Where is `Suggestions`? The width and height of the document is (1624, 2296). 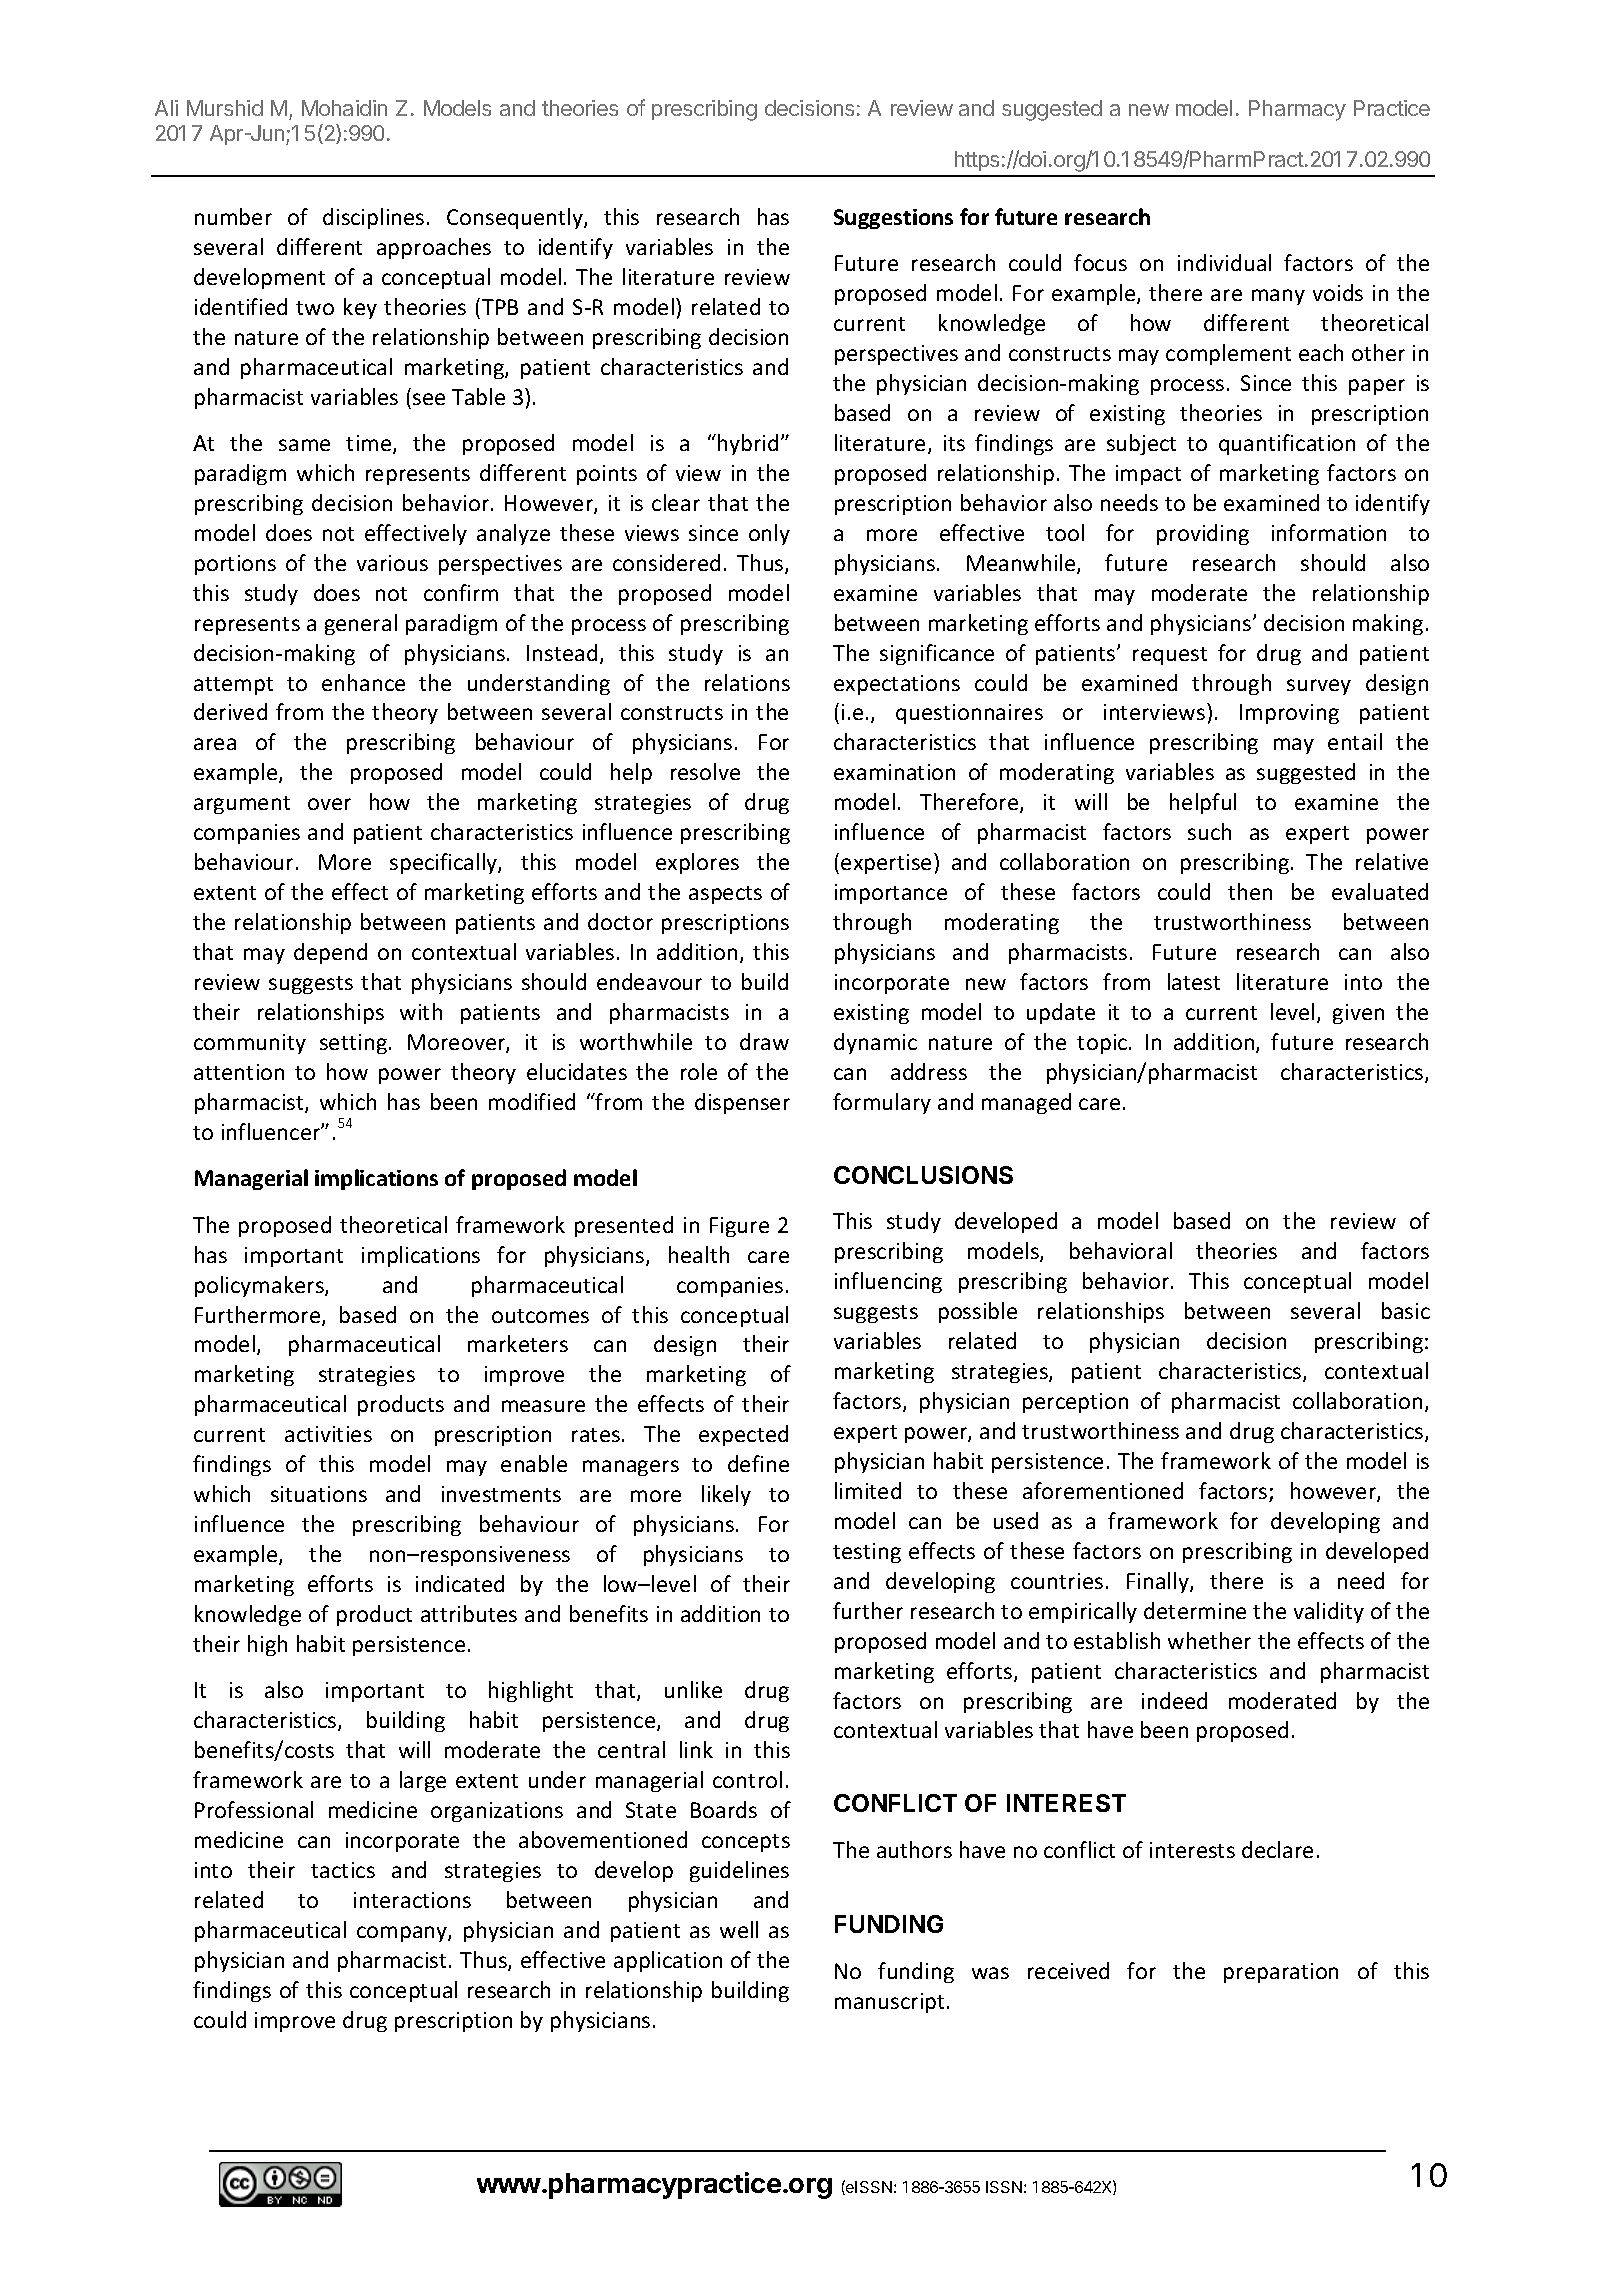 Suggestions is located at coordinates (893, 219).
